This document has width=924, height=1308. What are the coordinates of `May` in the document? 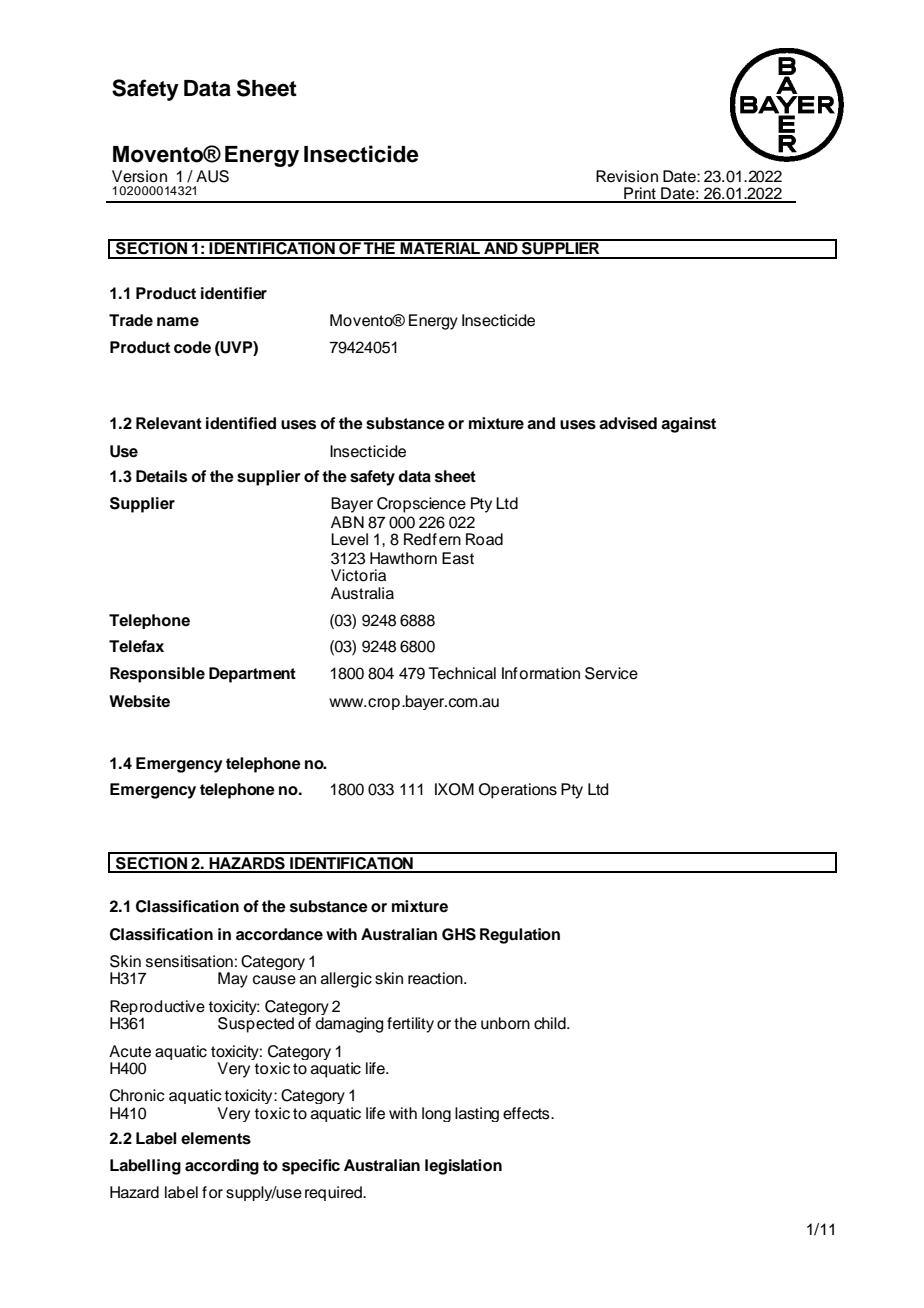 It's located at (233, 980).
